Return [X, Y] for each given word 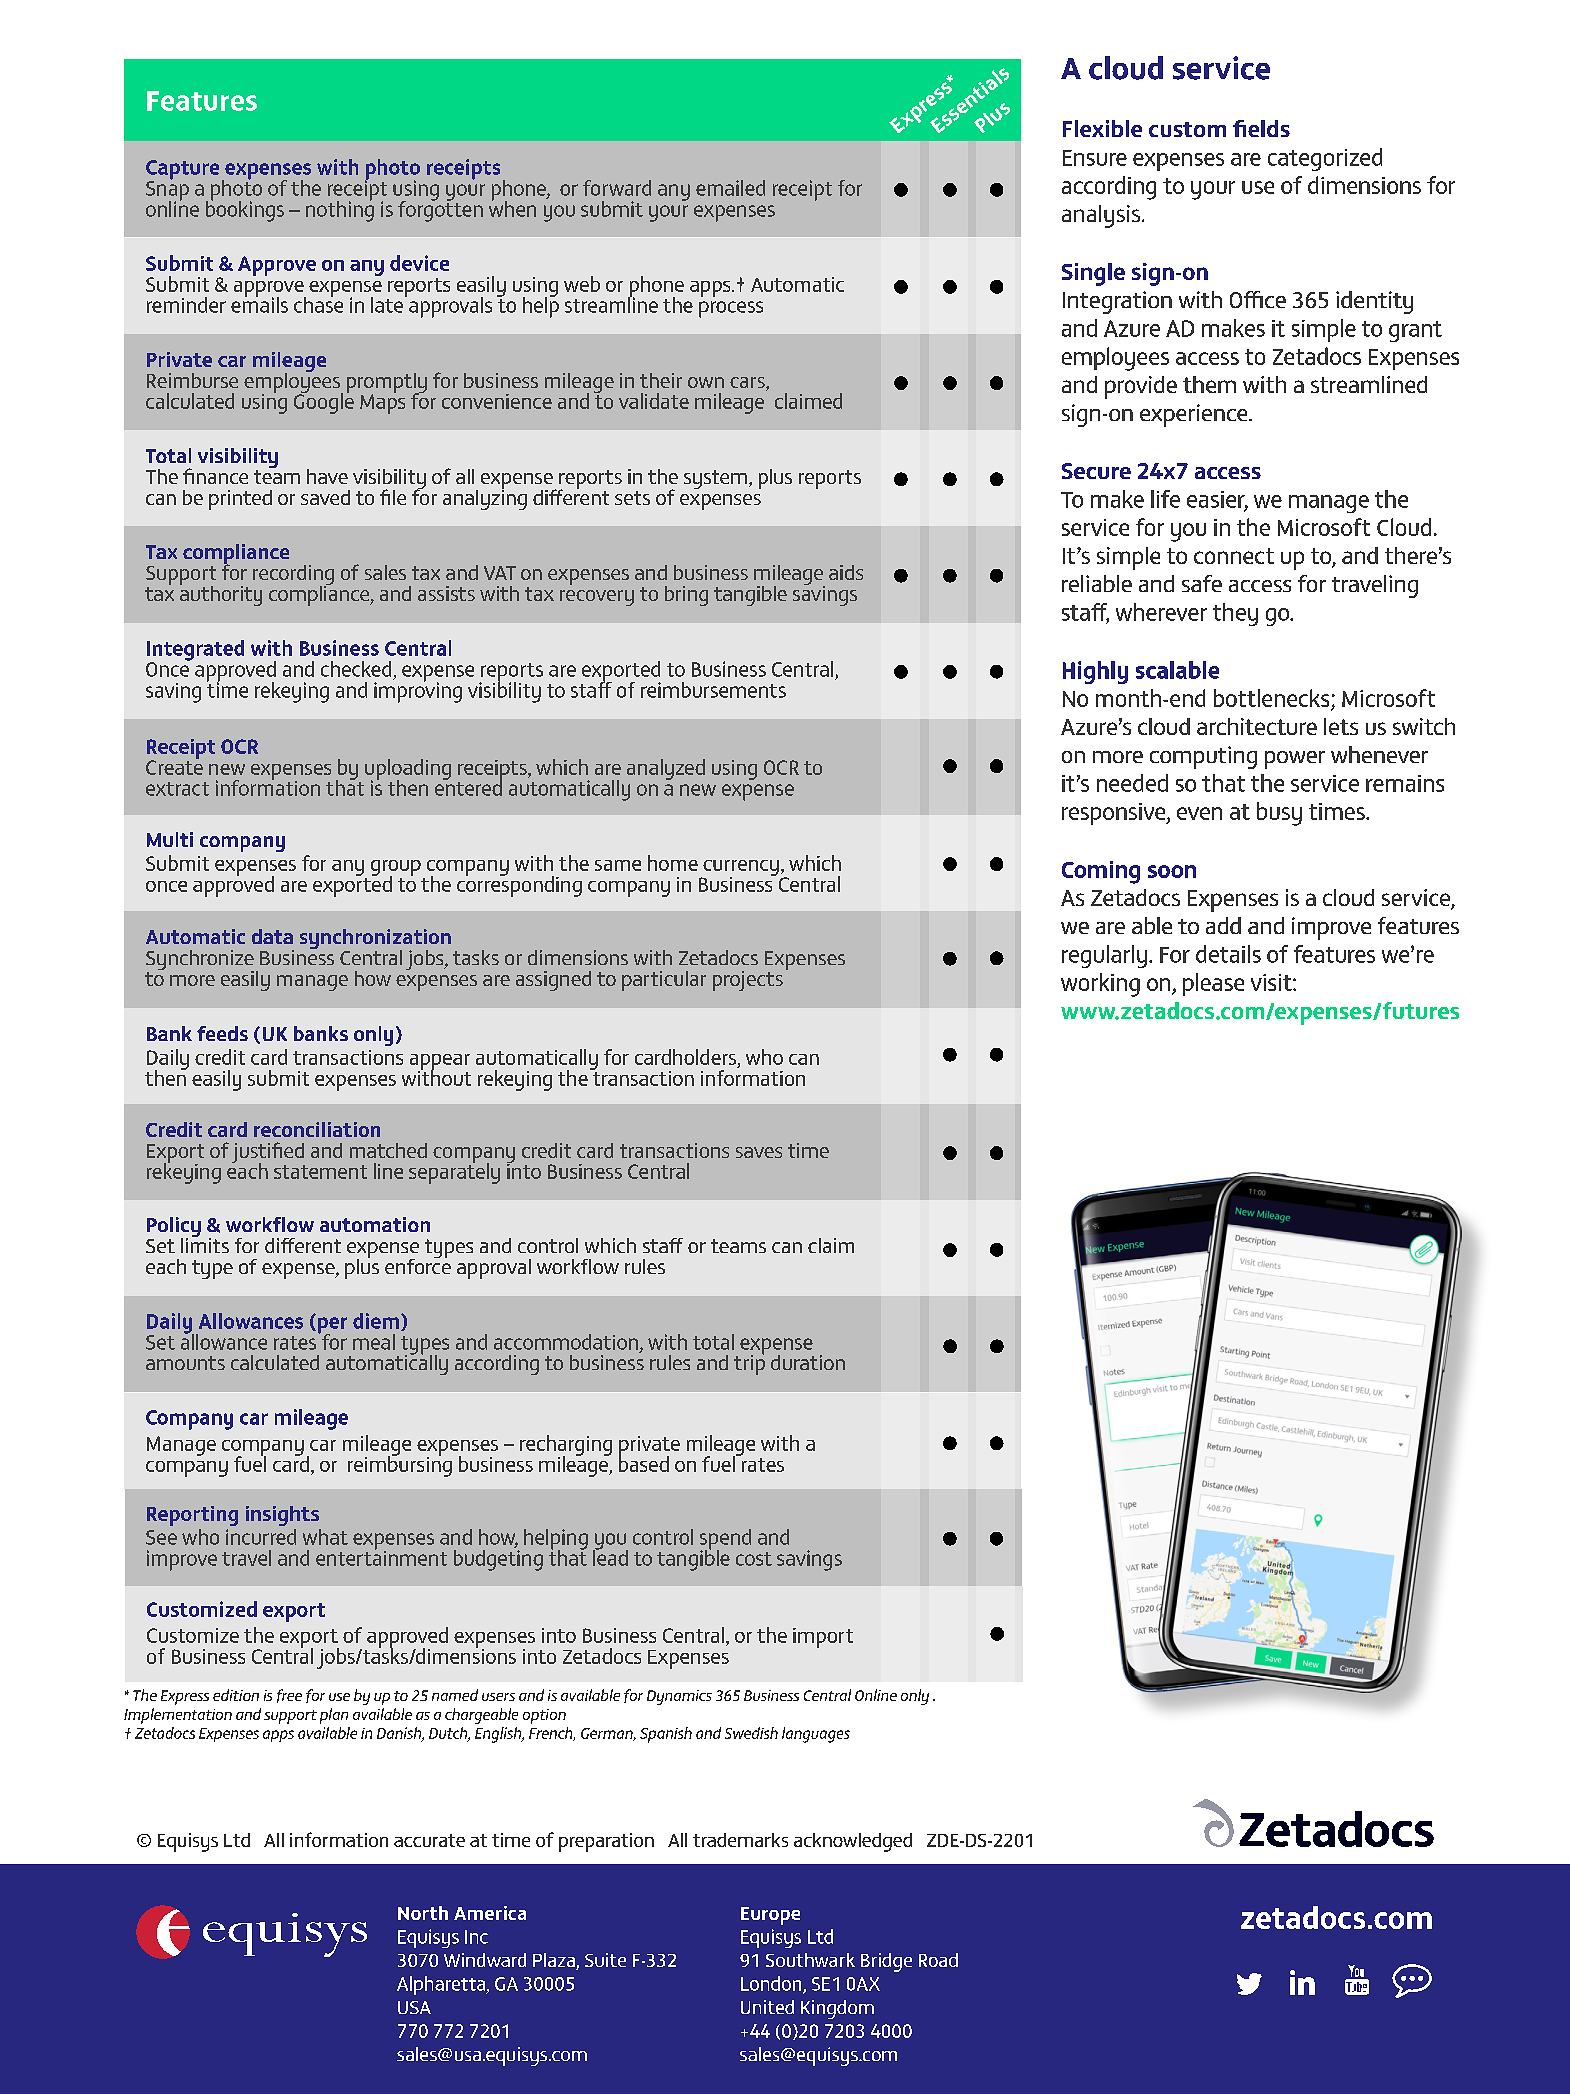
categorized [1325, 159]
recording [293, 576]
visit [1272, 982]
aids [846, 572]
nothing [340, 210]
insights [282, 1516]
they [1235, 614]
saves [759, 1152]
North [423, 1913]
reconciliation [317, 1129]
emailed [730, 188]
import [823, 1638]
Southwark [810, 1960]
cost [754, 1559]
